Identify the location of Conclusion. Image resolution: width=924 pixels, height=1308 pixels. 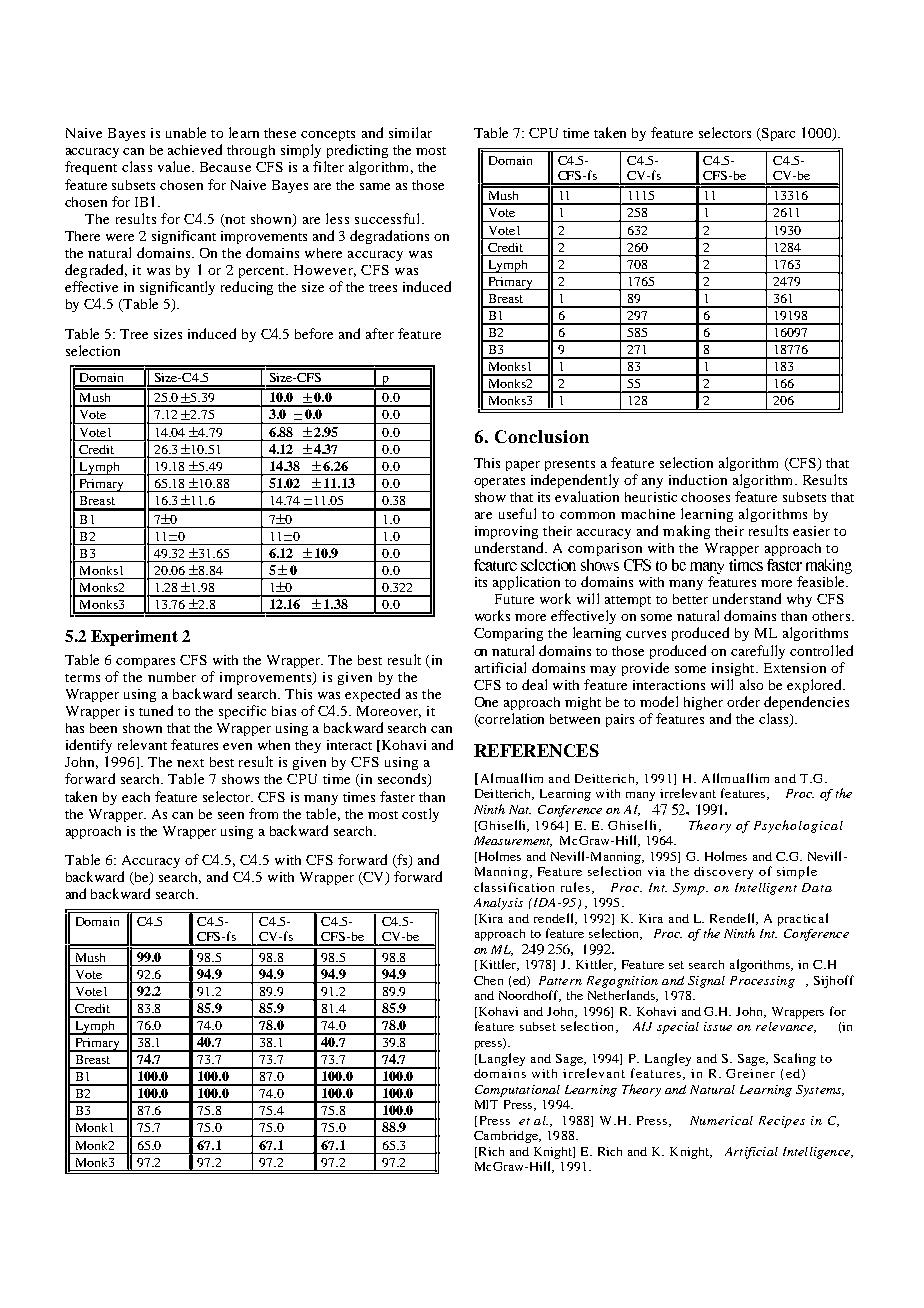
(542, 436).
